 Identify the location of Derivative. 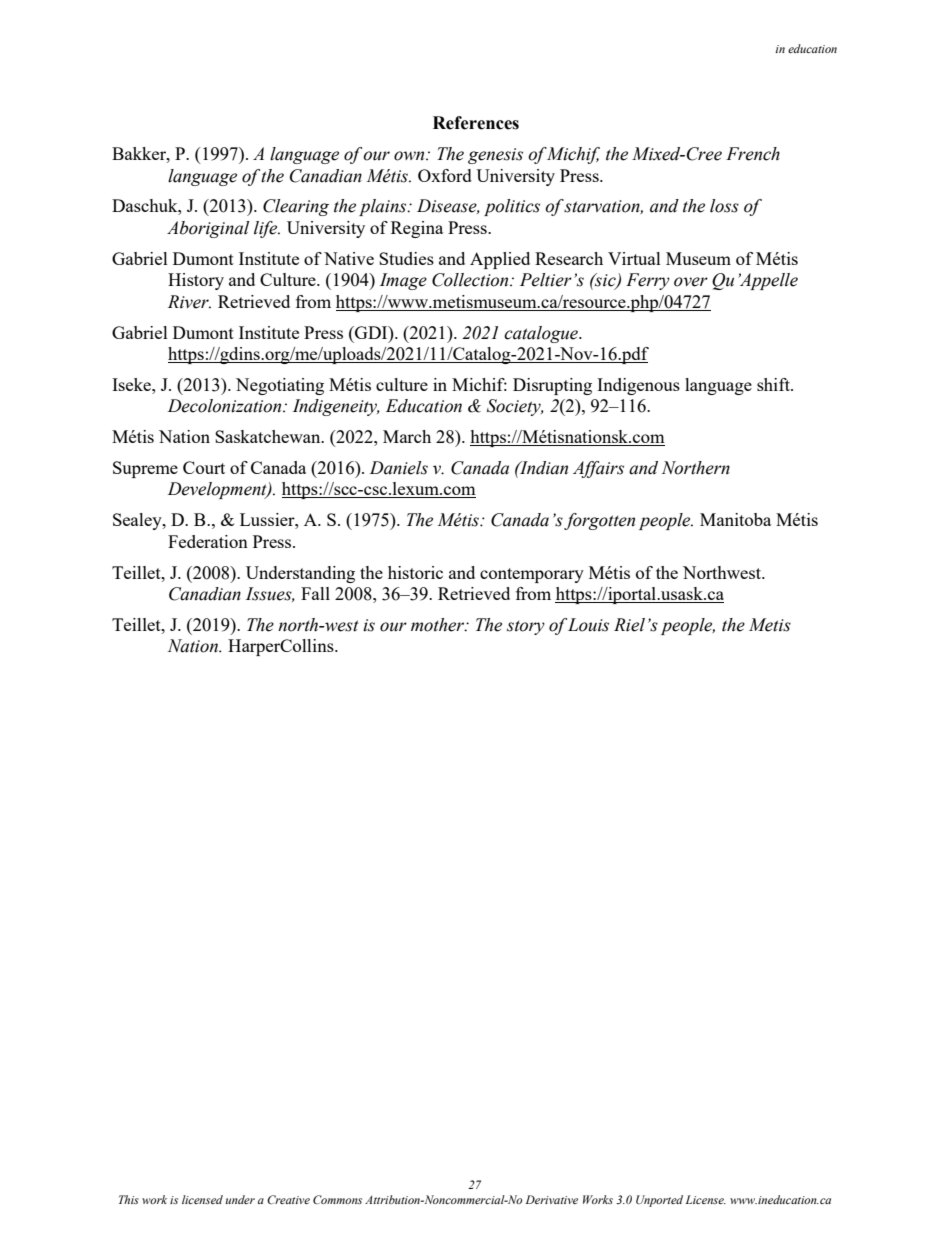
(552, 1199).
